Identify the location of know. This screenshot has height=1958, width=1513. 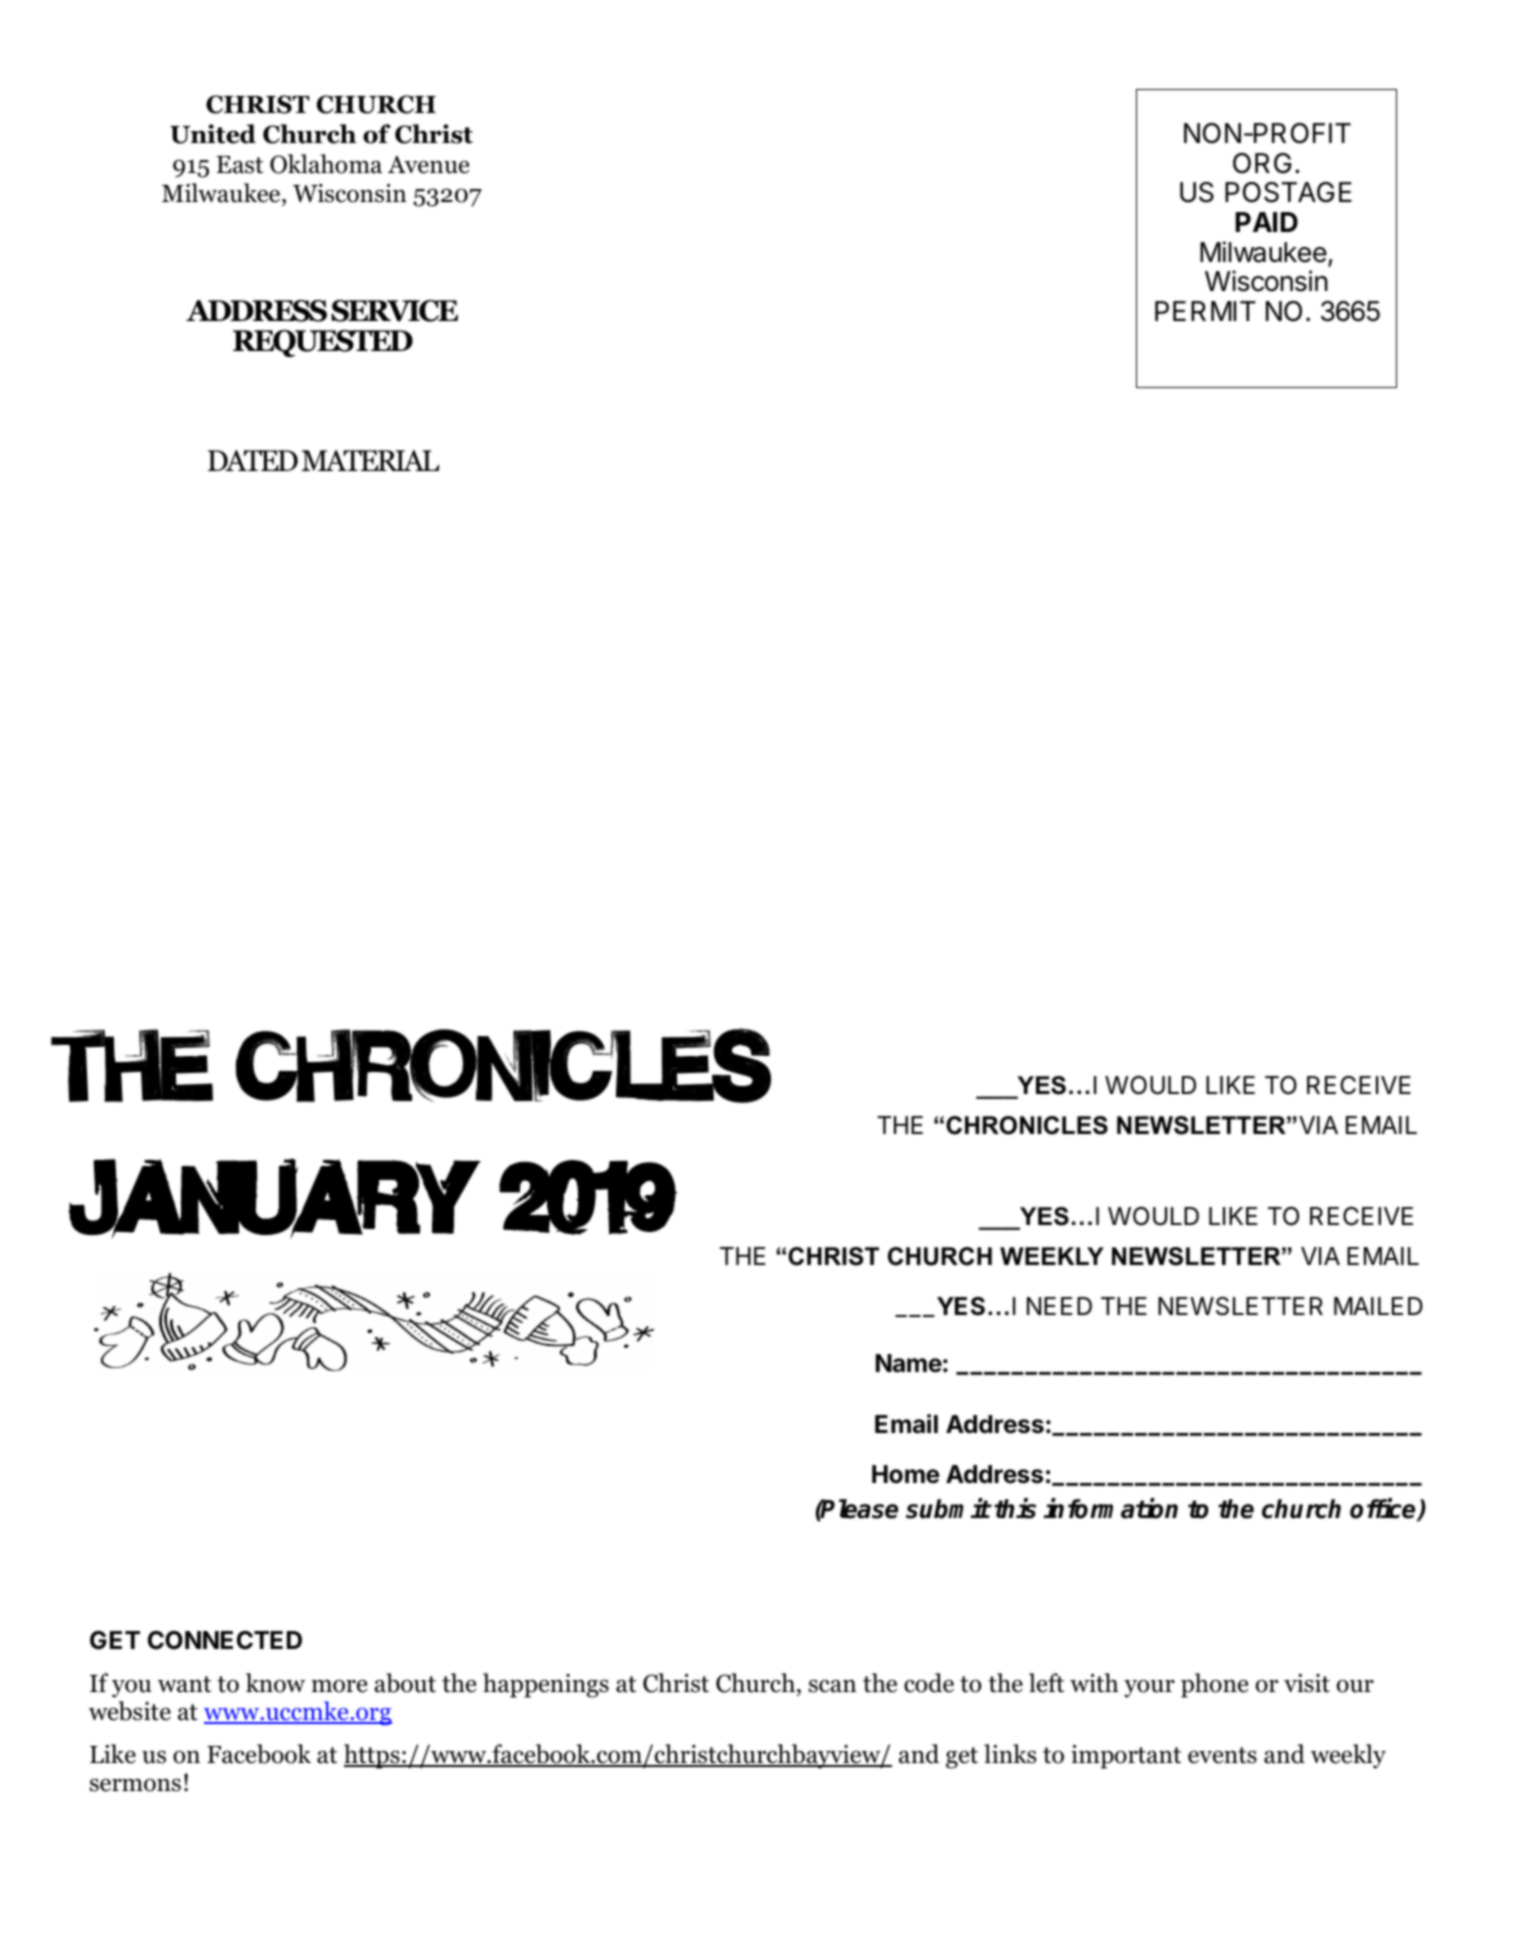
(275, 1683).
